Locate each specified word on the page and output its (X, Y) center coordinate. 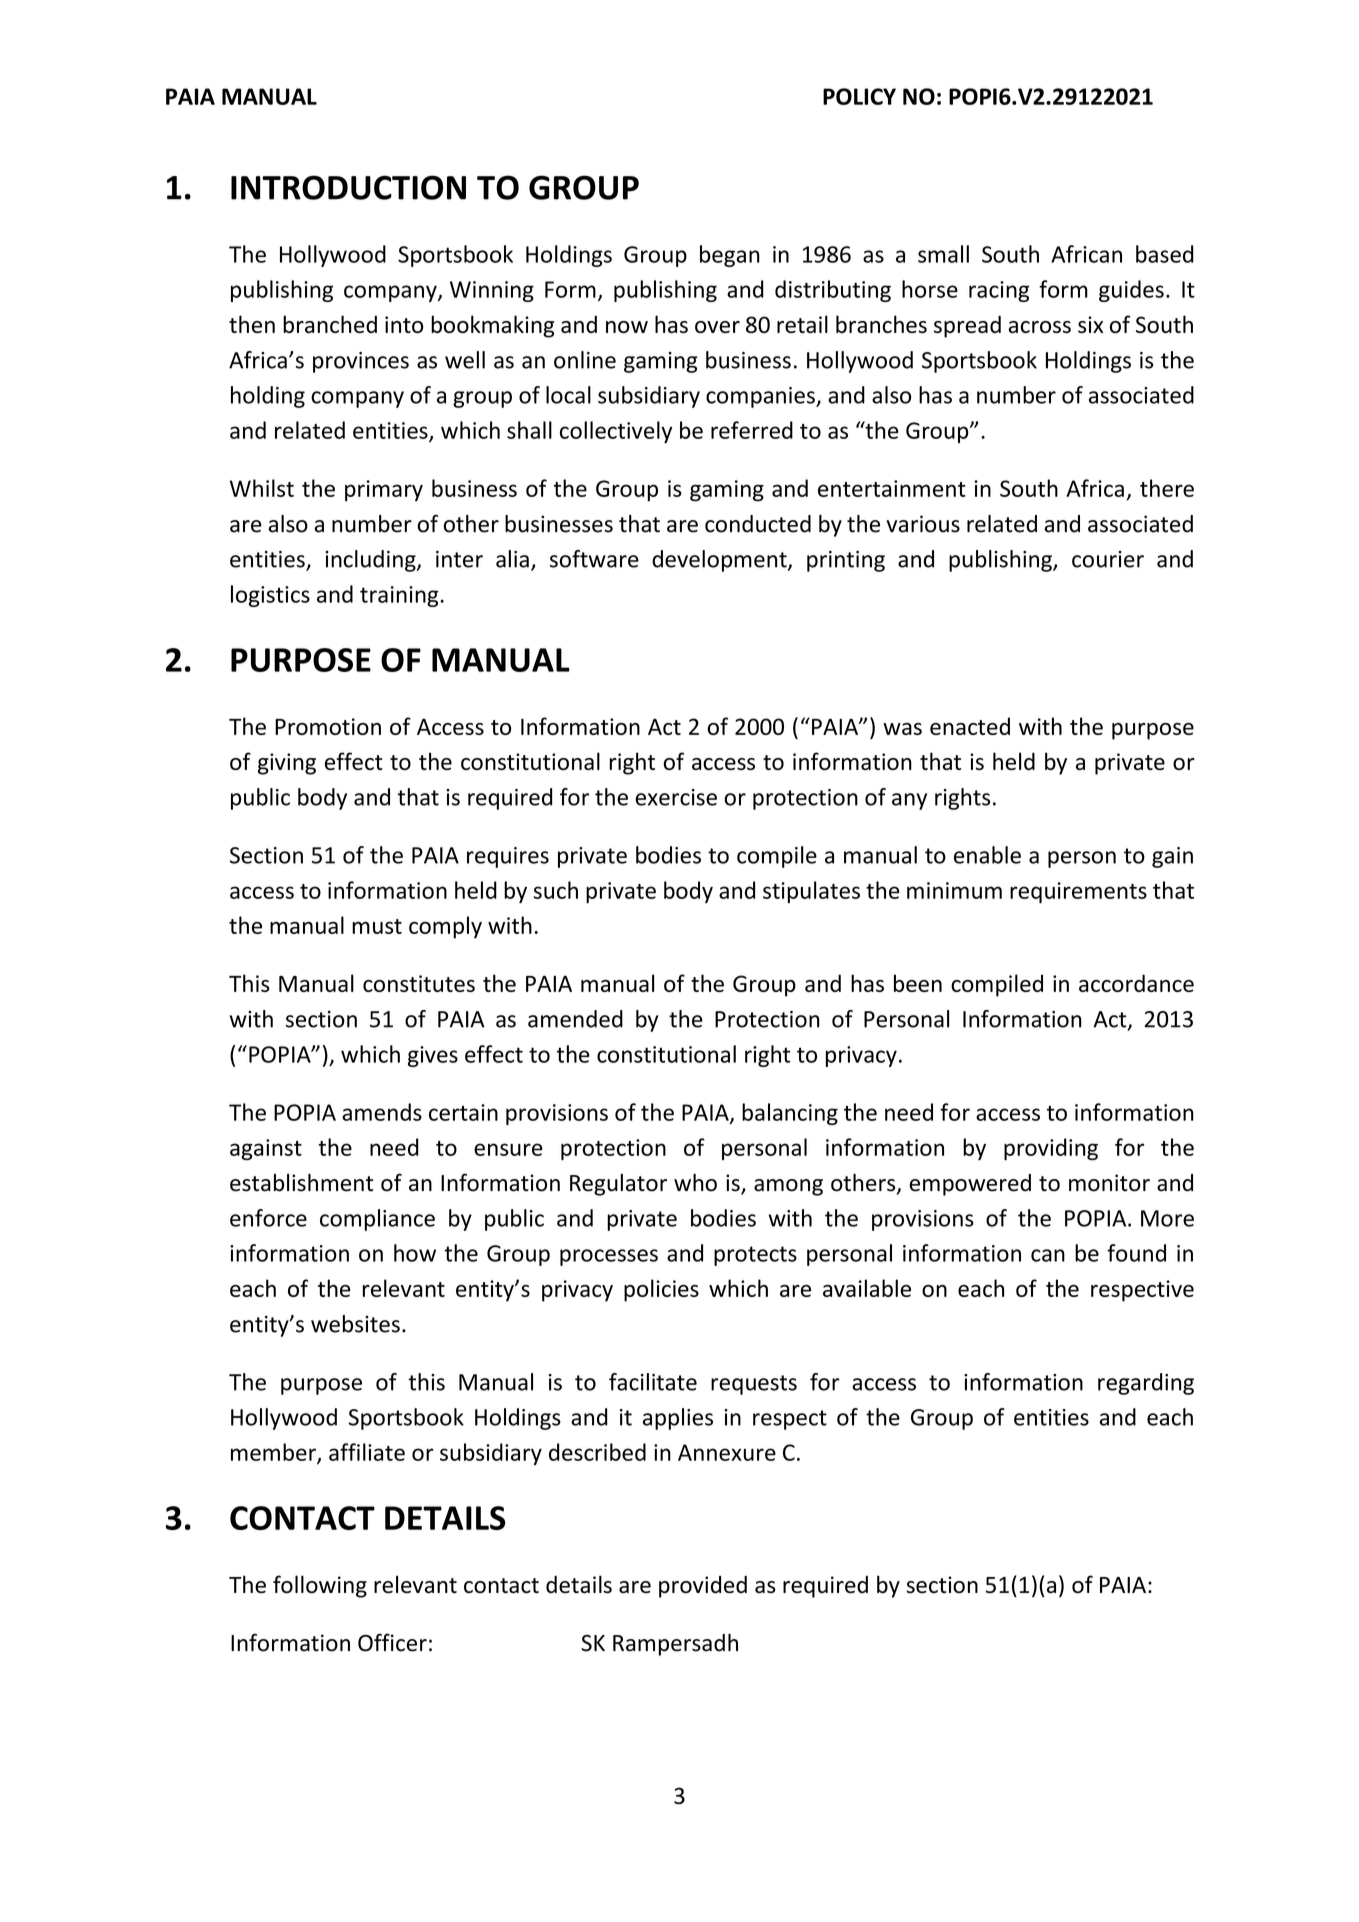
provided (703, 1587)
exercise (676, 797)
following (320, 1586)
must (377, 926)
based (1164, 254)
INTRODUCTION (348, 187)
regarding (1146, 1384)
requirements (1078, 892)
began (730, 256)
